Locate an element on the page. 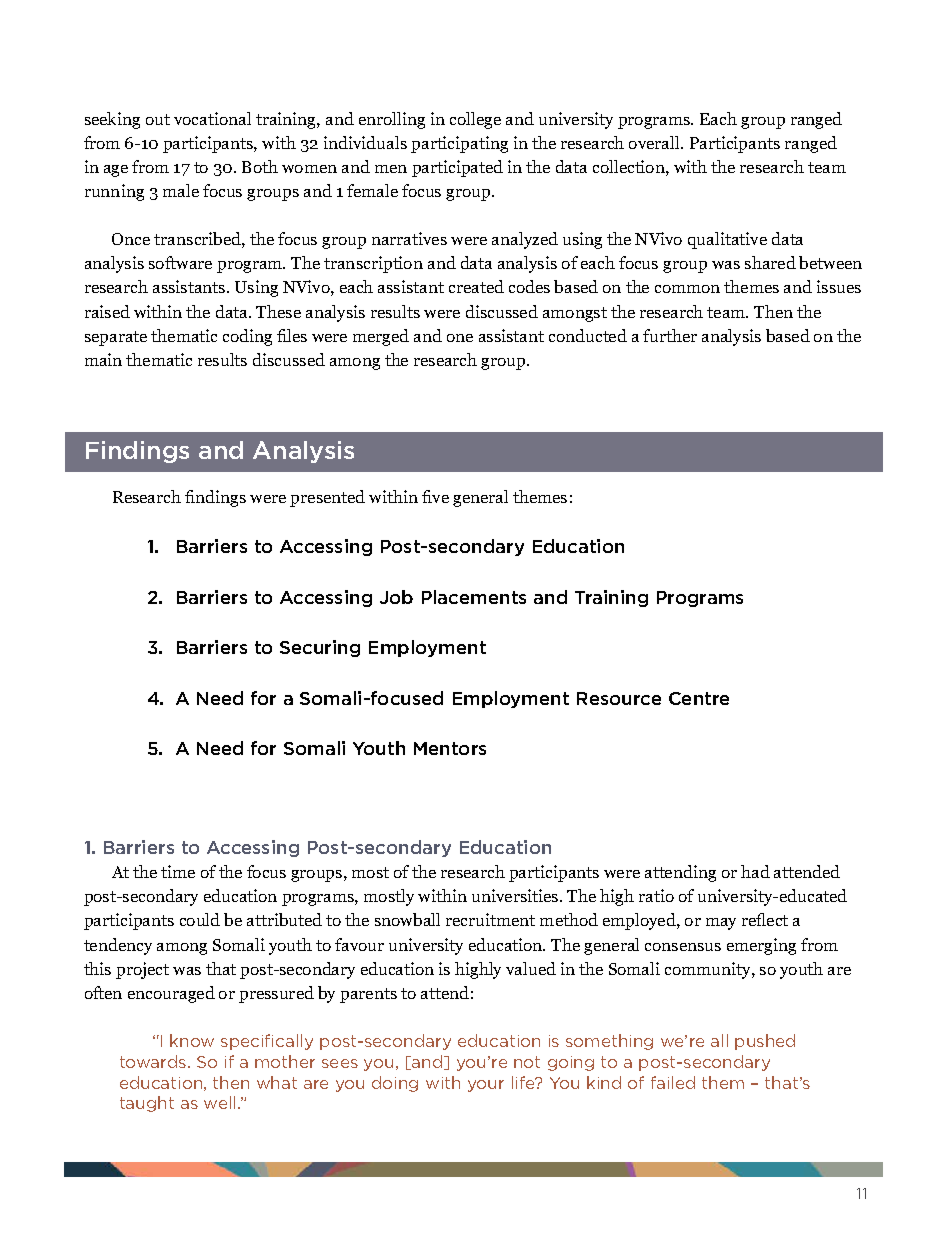 Image resolution: width=952 pixels, height=1233 pixels. pushed is located at coordinates (765, 1042).
